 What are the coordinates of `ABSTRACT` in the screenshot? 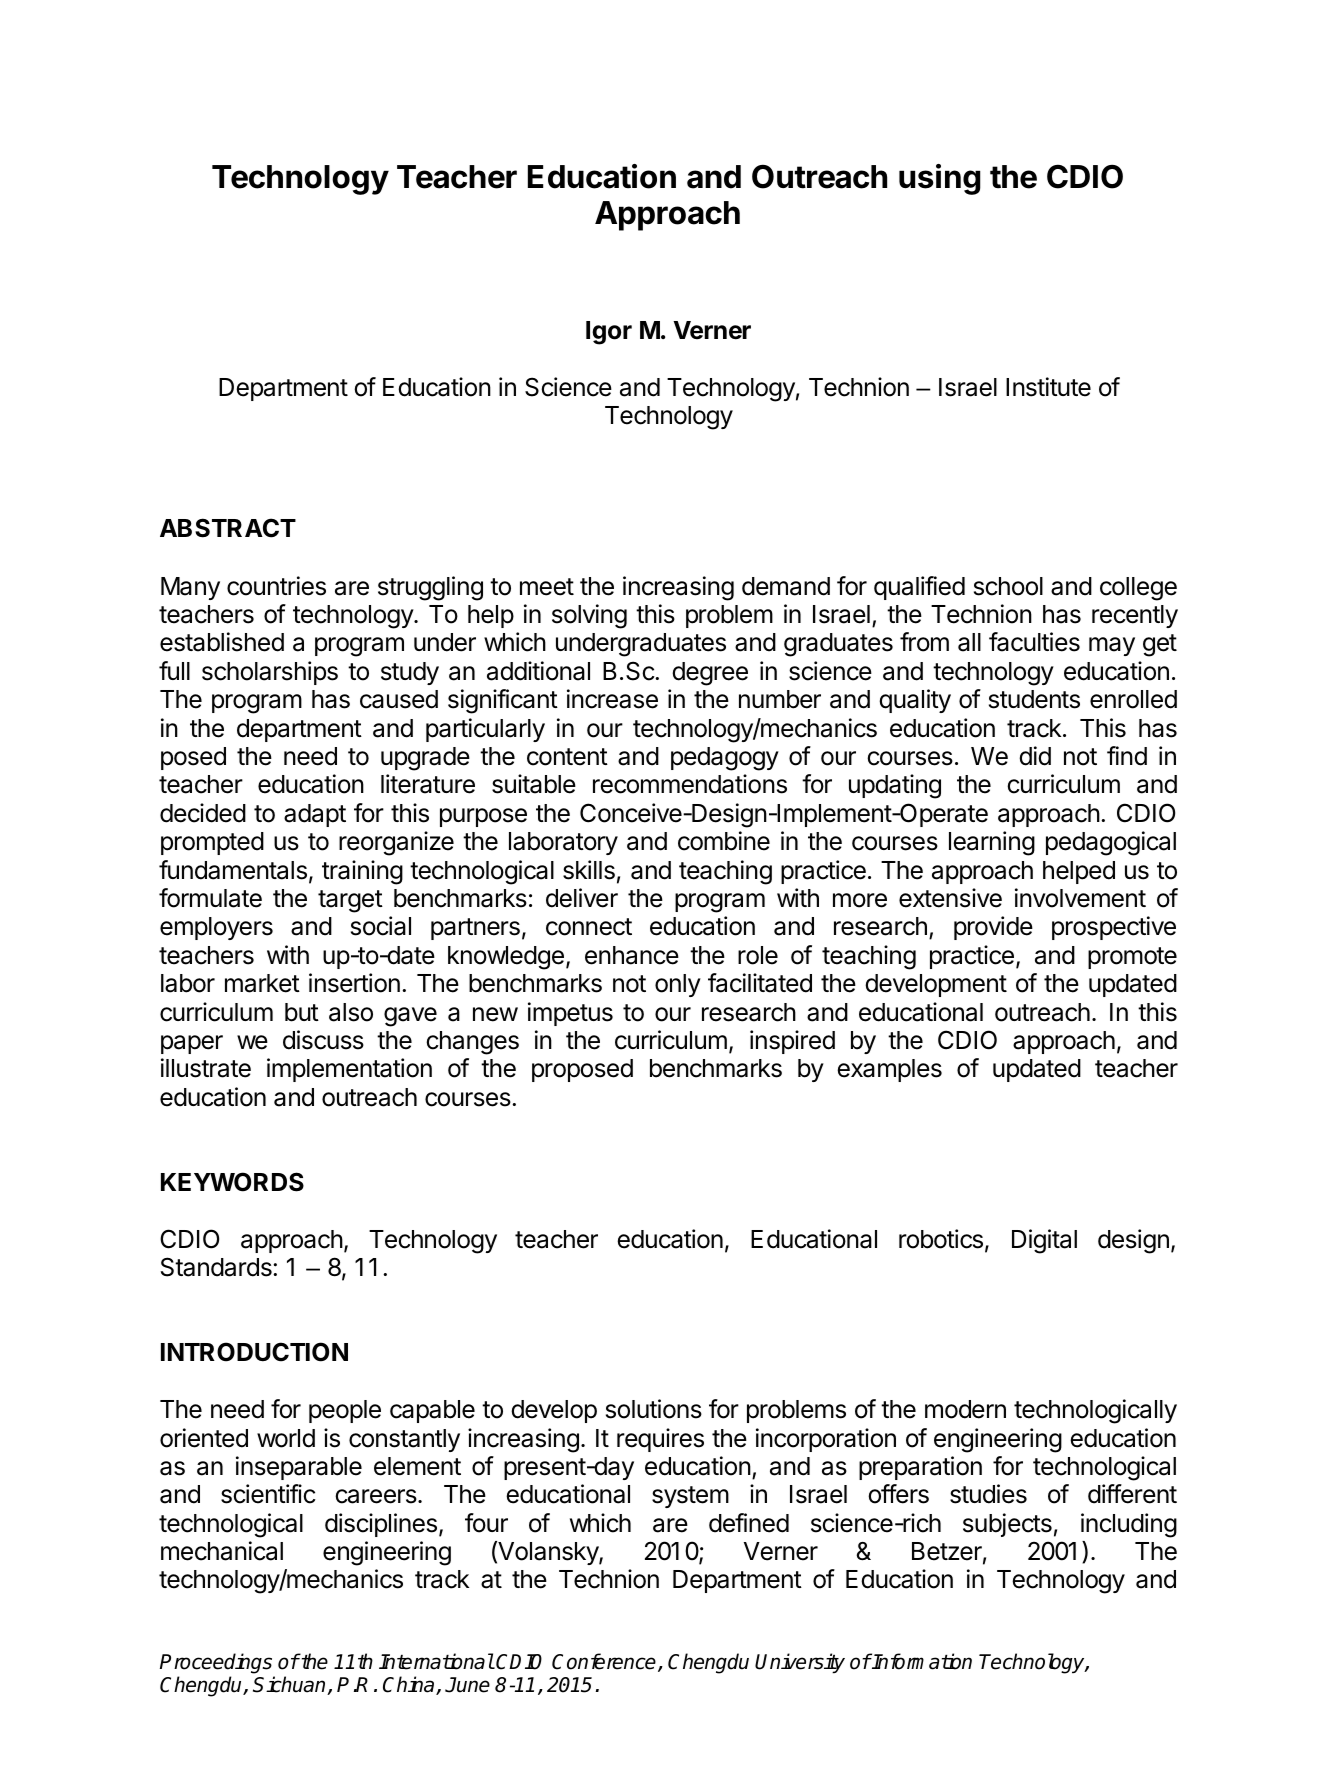 It's located at (228, 528).
